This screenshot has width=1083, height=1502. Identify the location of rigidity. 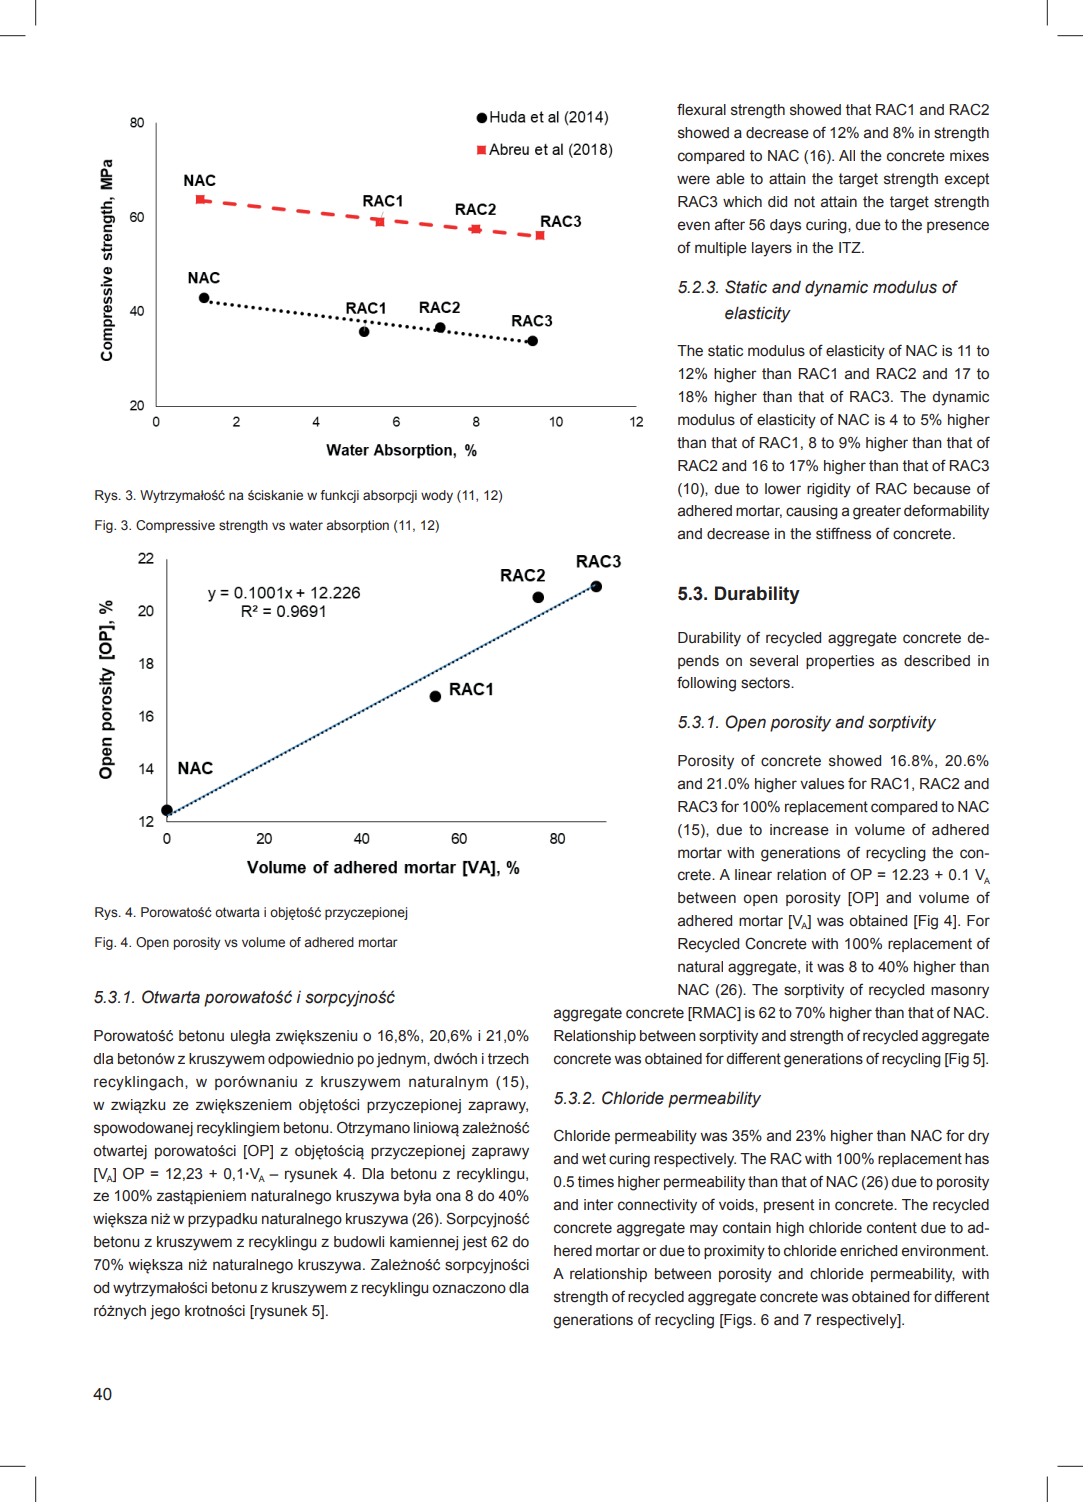
(829, 490).
